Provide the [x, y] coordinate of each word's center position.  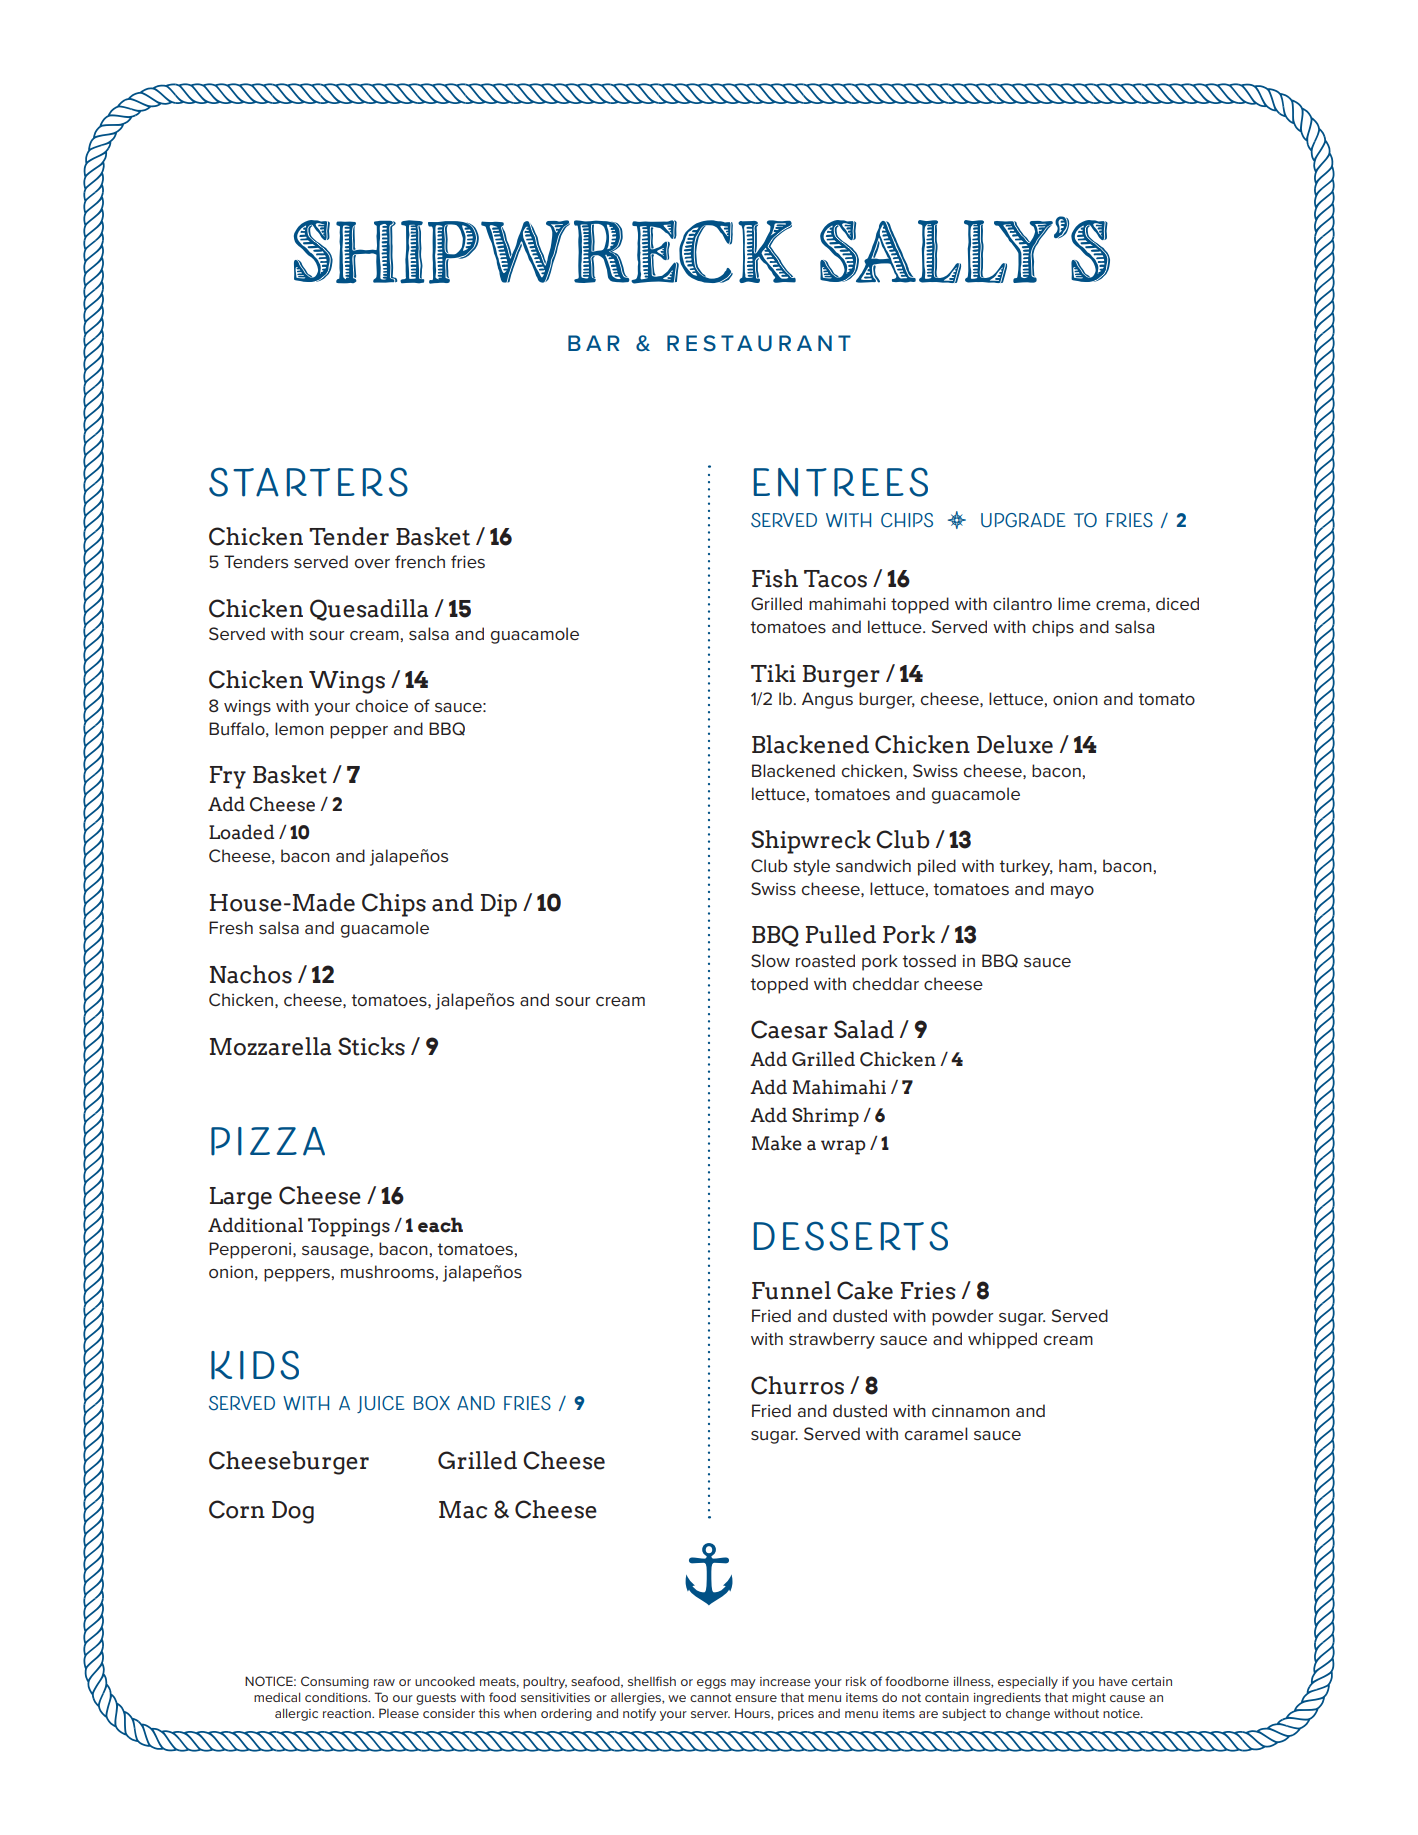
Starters [308, 482]
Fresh [231, 928]
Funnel [791, 1290]
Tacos [835, 579]
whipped [1002, 1340]
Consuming [335, 1682]
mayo [1072, 892]
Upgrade [1023, 520]
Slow [770, 960]
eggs [711, 1684]
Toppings [349, 1227]
